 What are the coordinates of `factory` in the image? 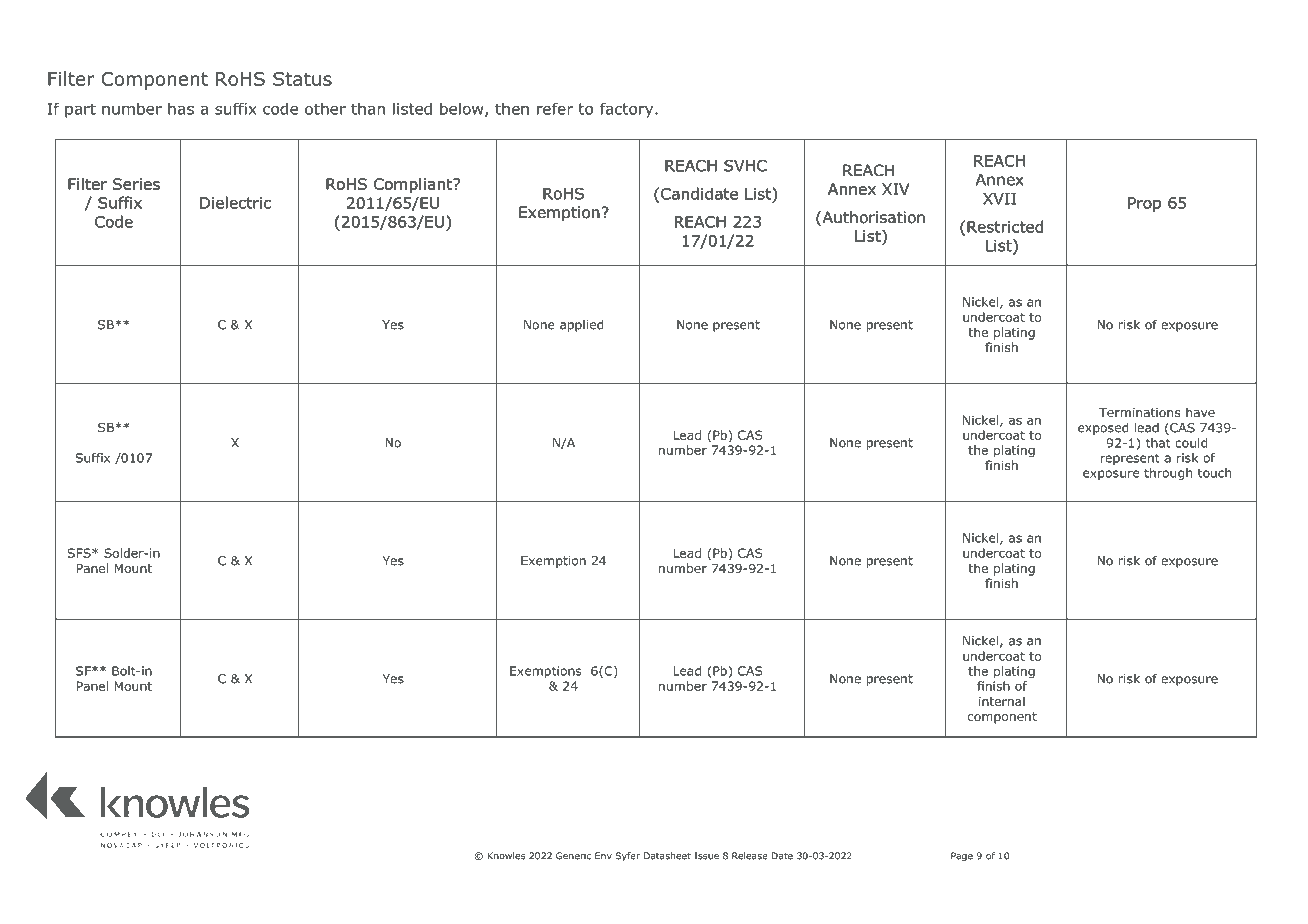 It's located at (628, 110).
